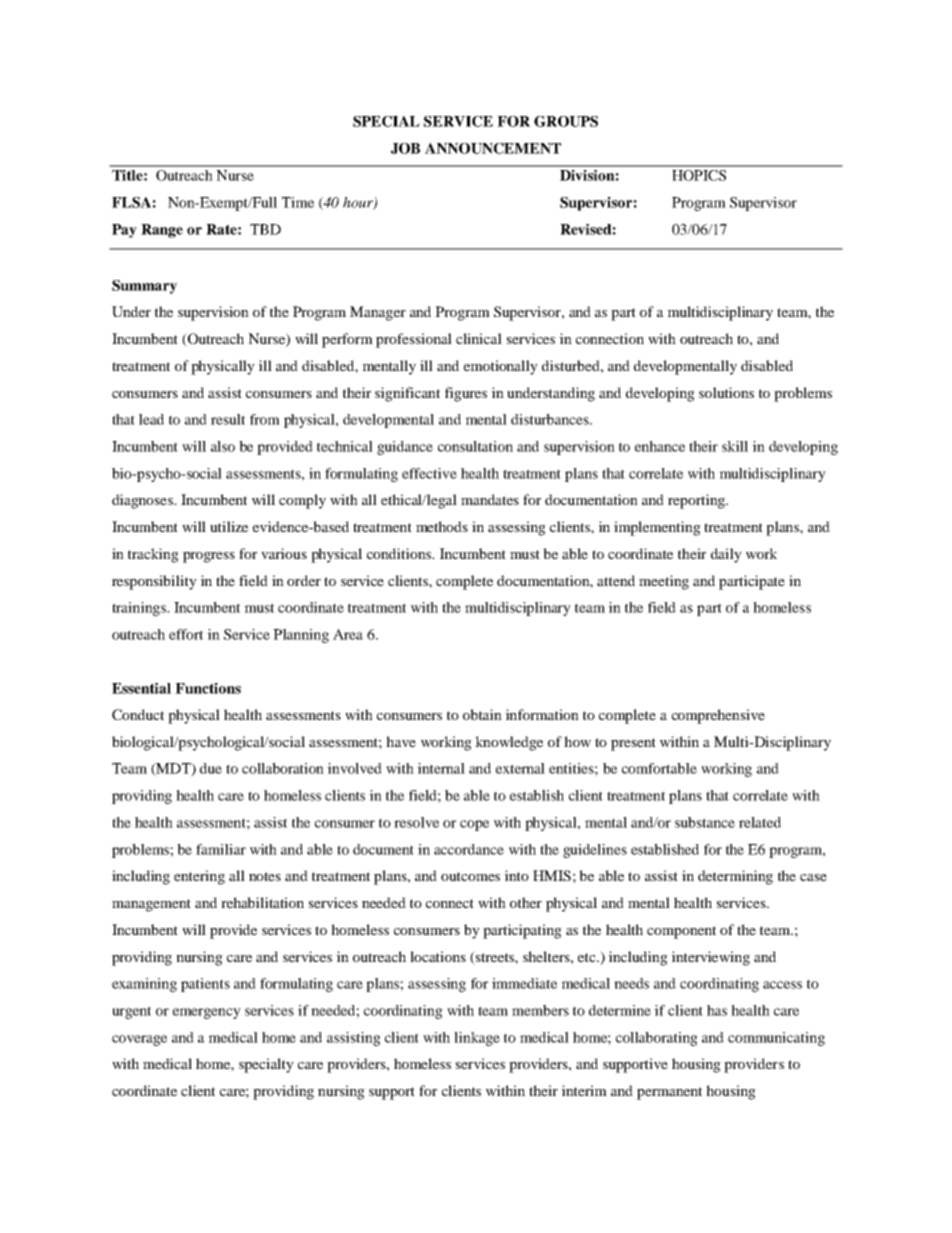 This screenshot has height=1233, width=952. I want to click on effort, so click(186, 634).
